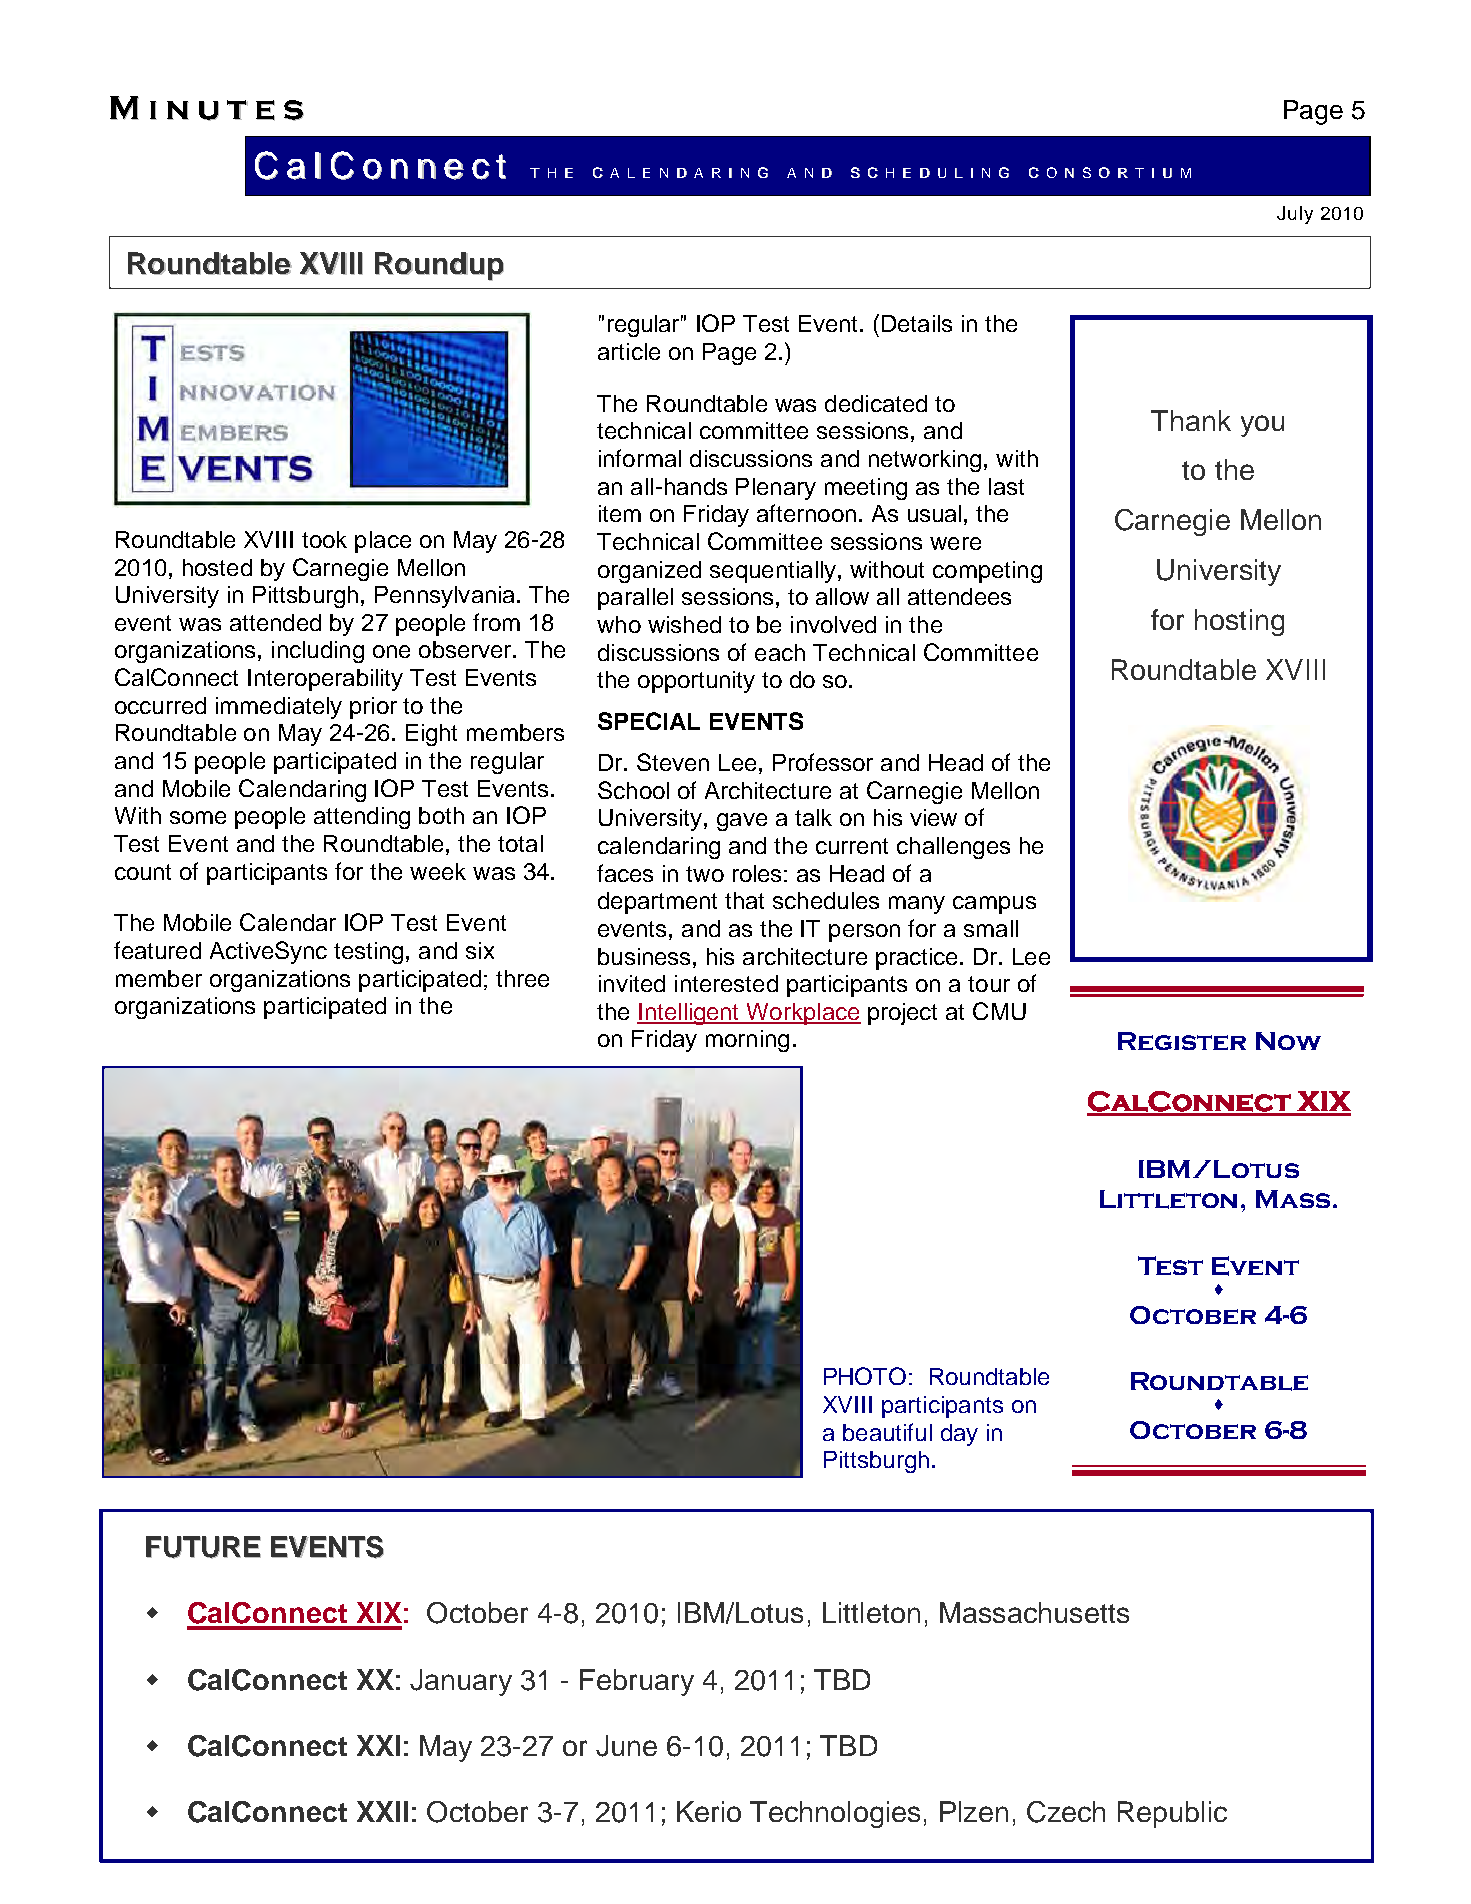 This screenshot has width=1471, height=1904. I want to click on beautiful, so click(887, 1432).
